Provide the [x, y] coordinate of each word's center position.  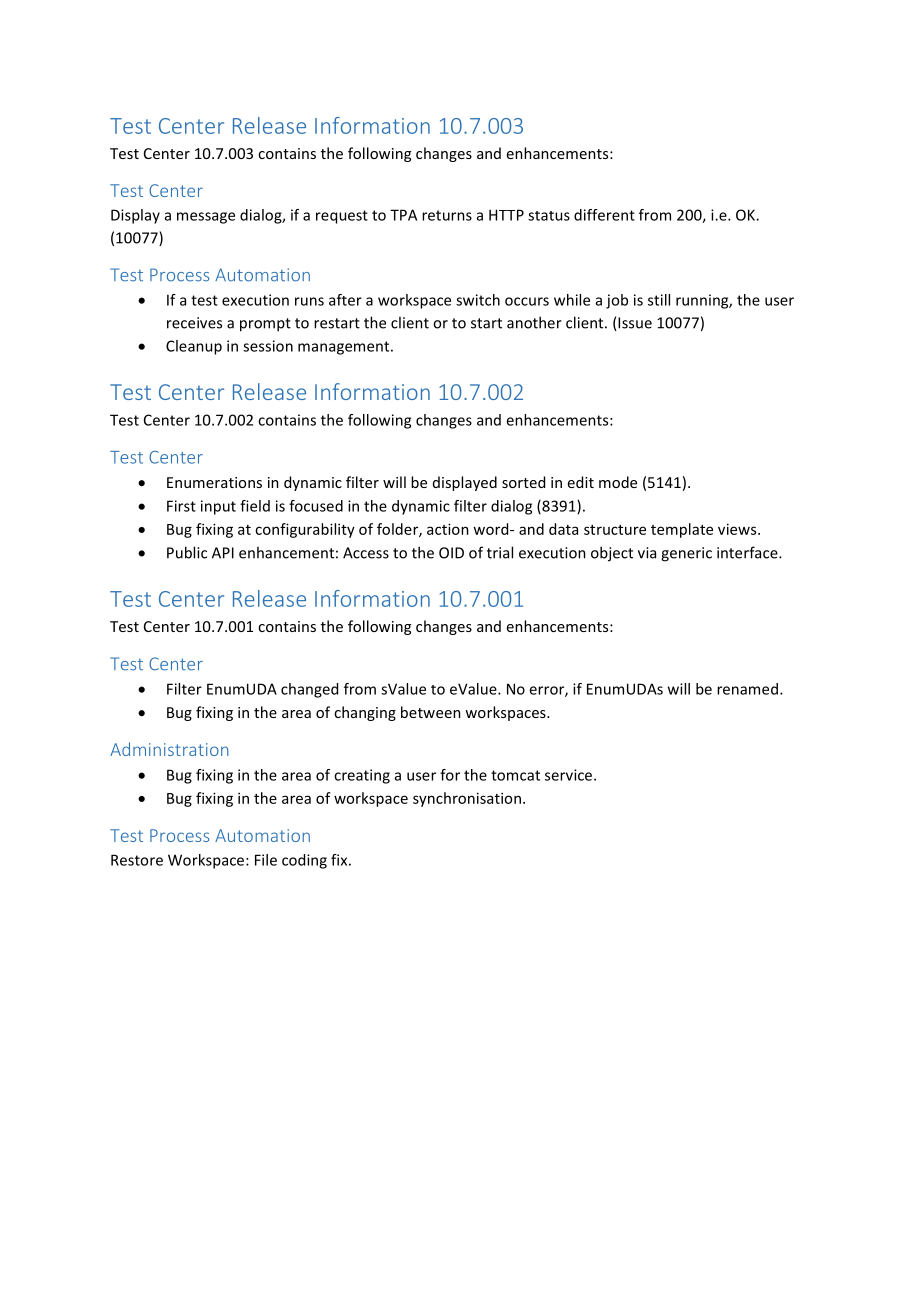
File [266, 860]
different [604, 215]
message [206, 218]
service [570, 775]
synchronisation [467, 799]
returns [447, 215]
